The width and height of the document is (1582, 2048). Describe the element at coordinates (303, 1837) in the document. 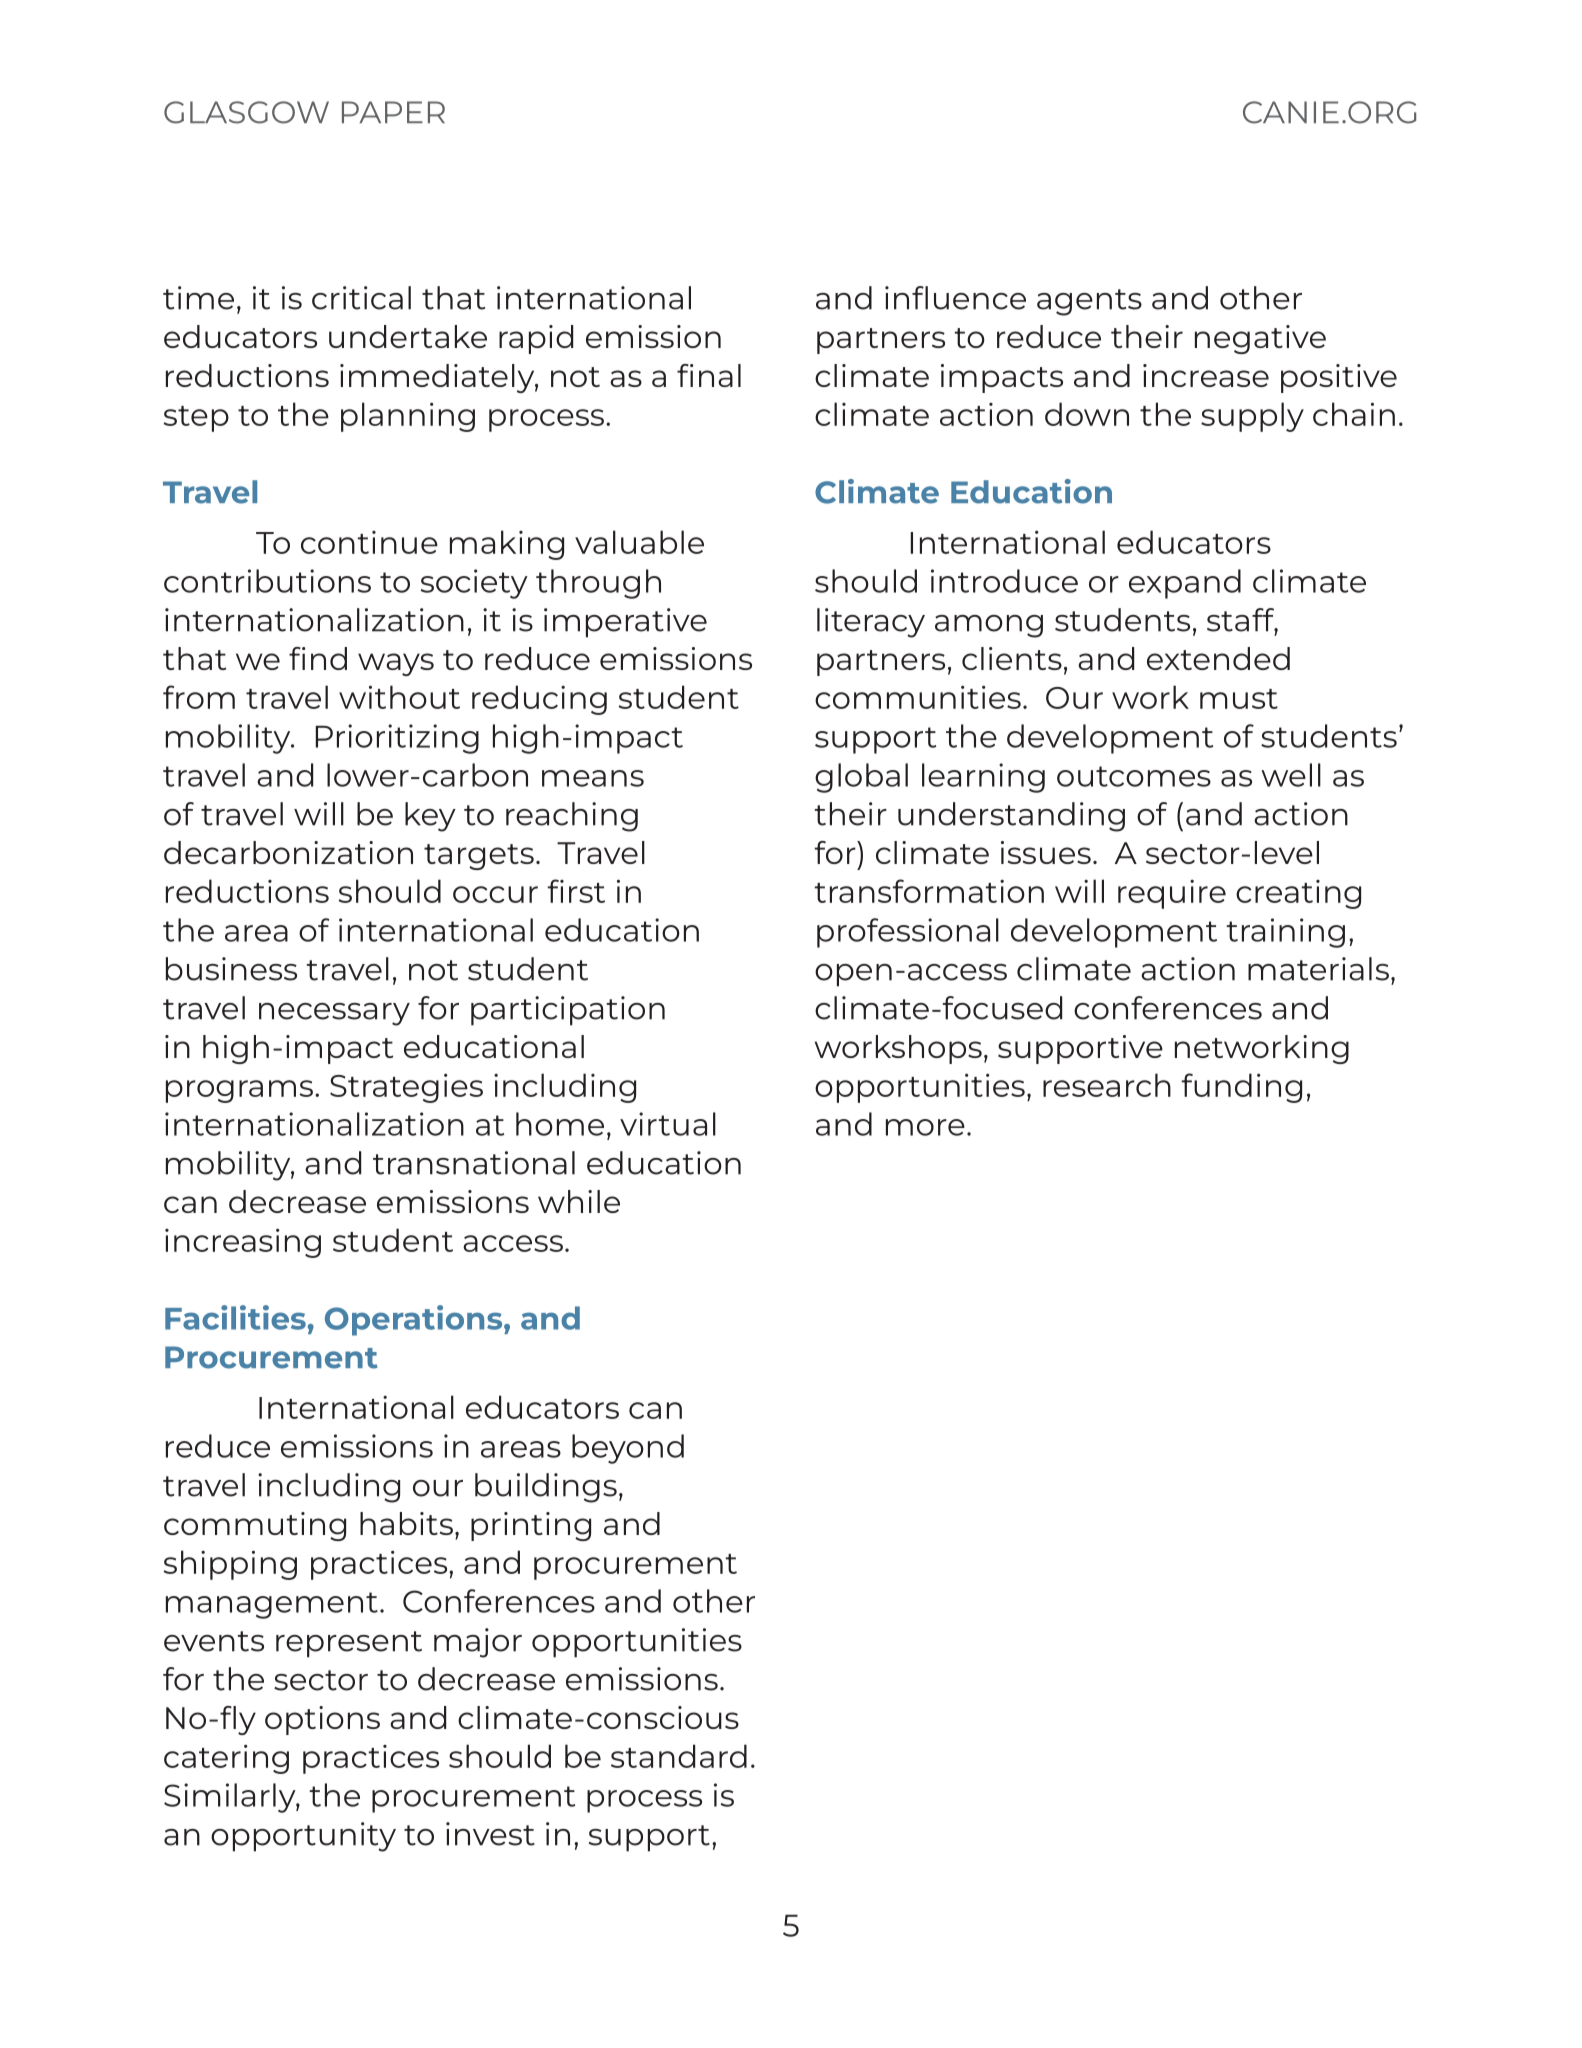

I see `opportunity` at that location.
